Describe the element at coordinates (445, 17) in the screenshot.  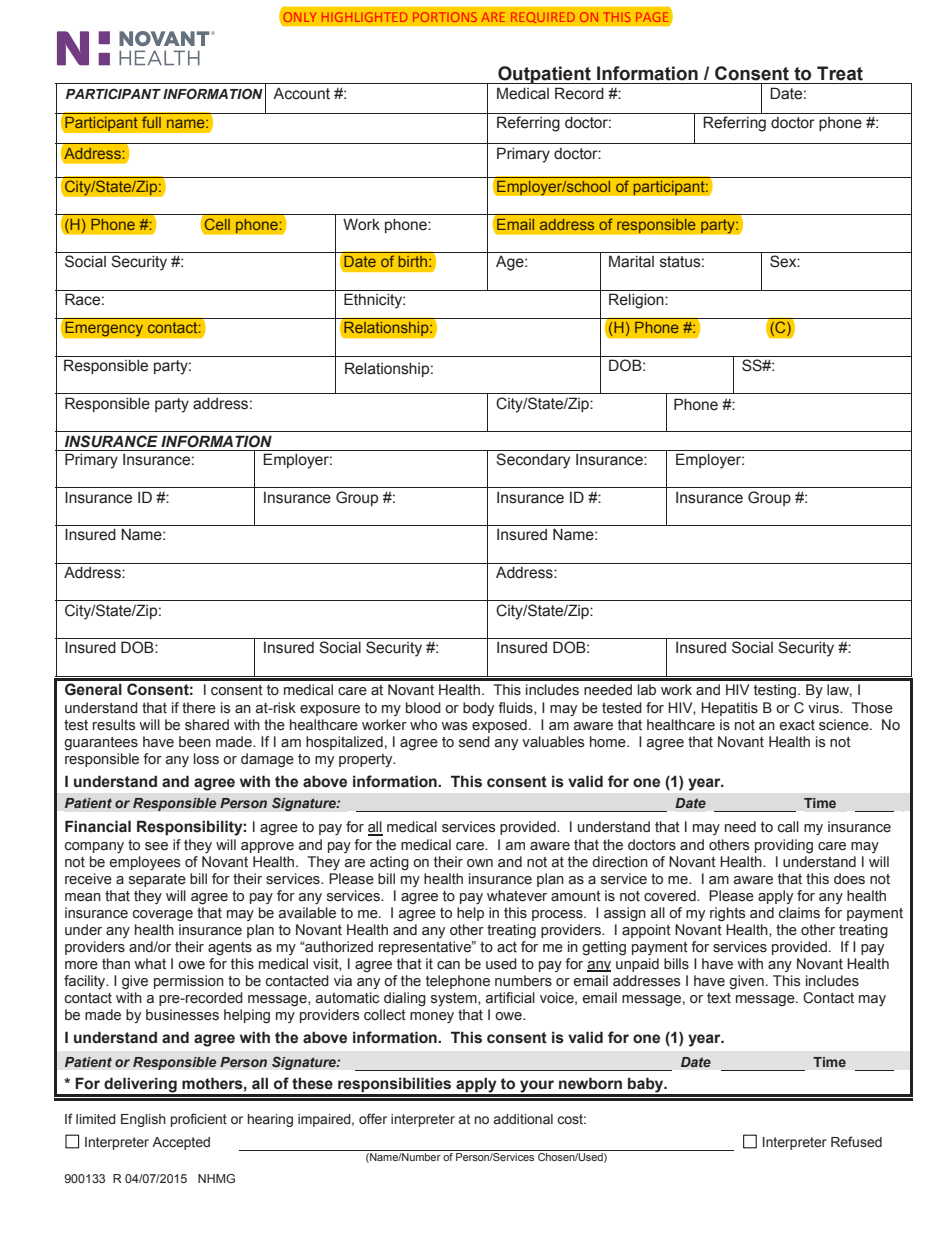
I see `PORTIONS` at that location.
